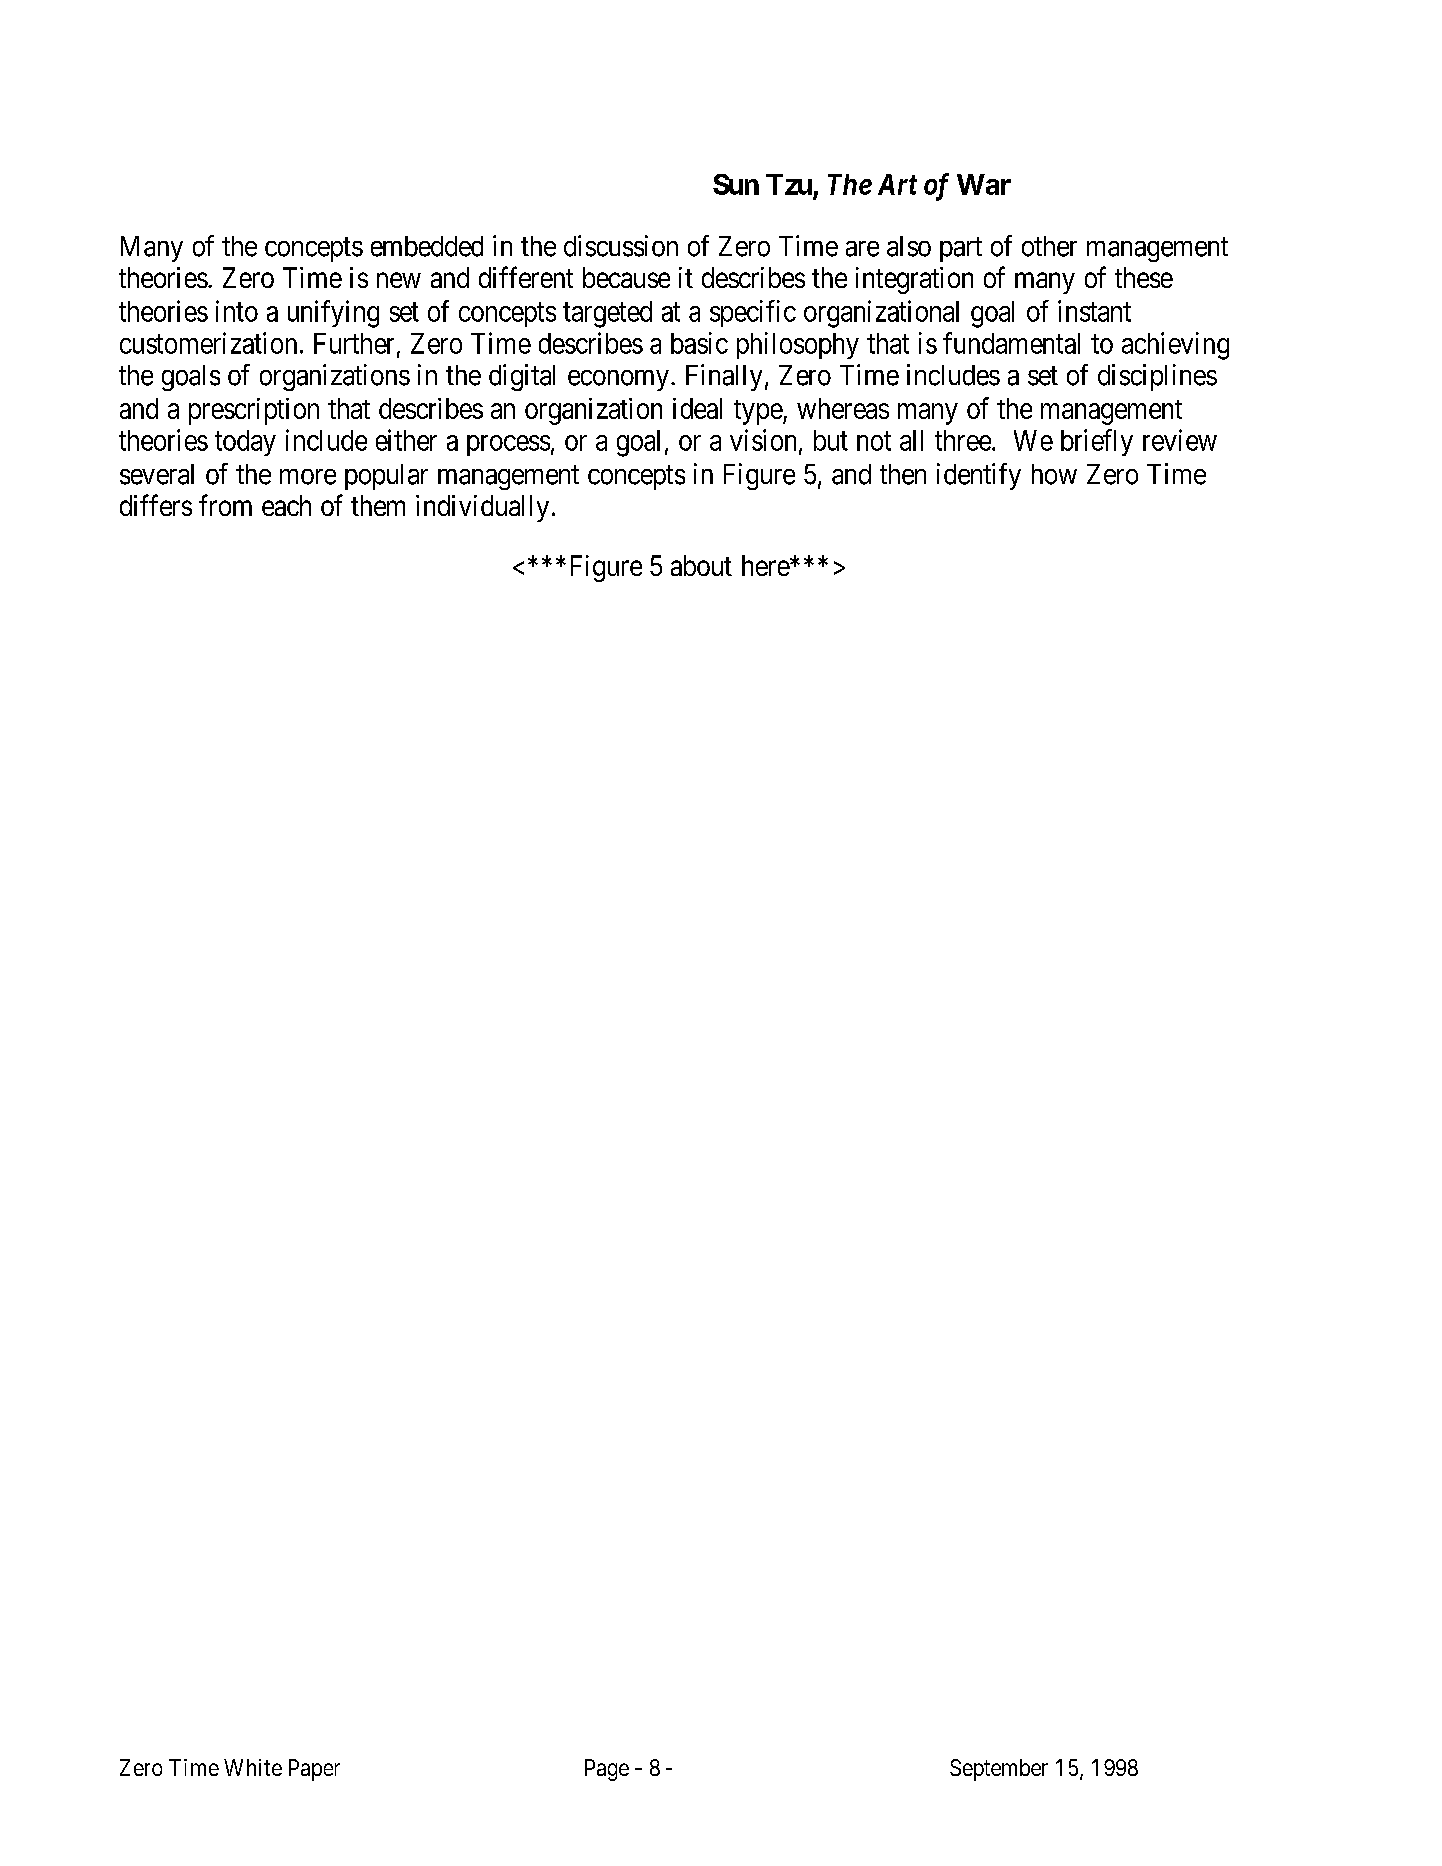 The image size is (1442, 1866). I want to click on White, so click(253, 1767).
